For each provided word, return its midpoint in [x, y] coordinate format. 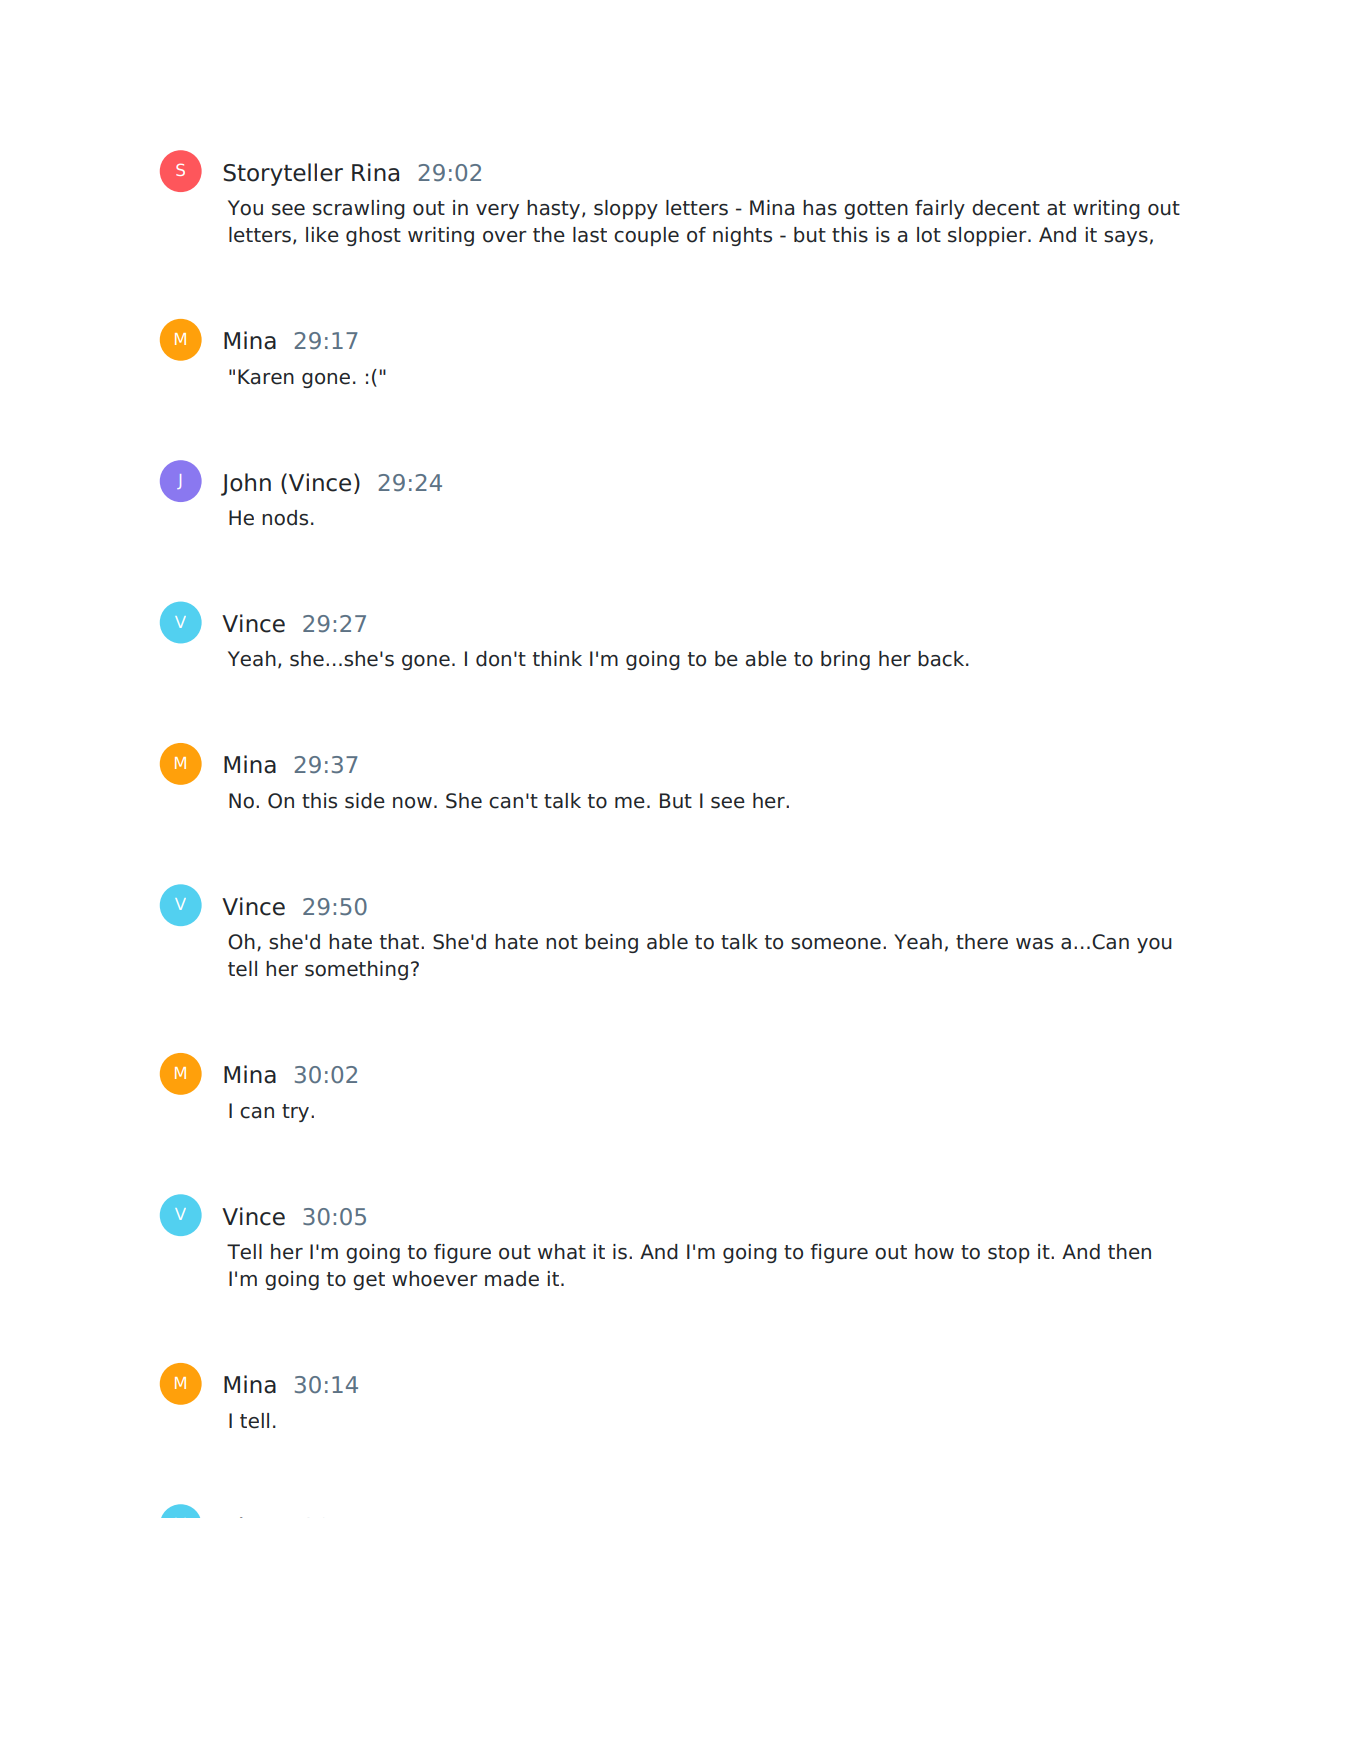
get [369, 1281]
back [942, 659]
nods [285, 518]
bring [845, 660]
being [611, 943]
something [356, 970]
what [562, 1252]
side [365, 801]
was [1034, 944]
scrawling [359, 209]
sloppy [626, 209]
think [557, 658]
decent [1006, 208]
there [982, 942]
